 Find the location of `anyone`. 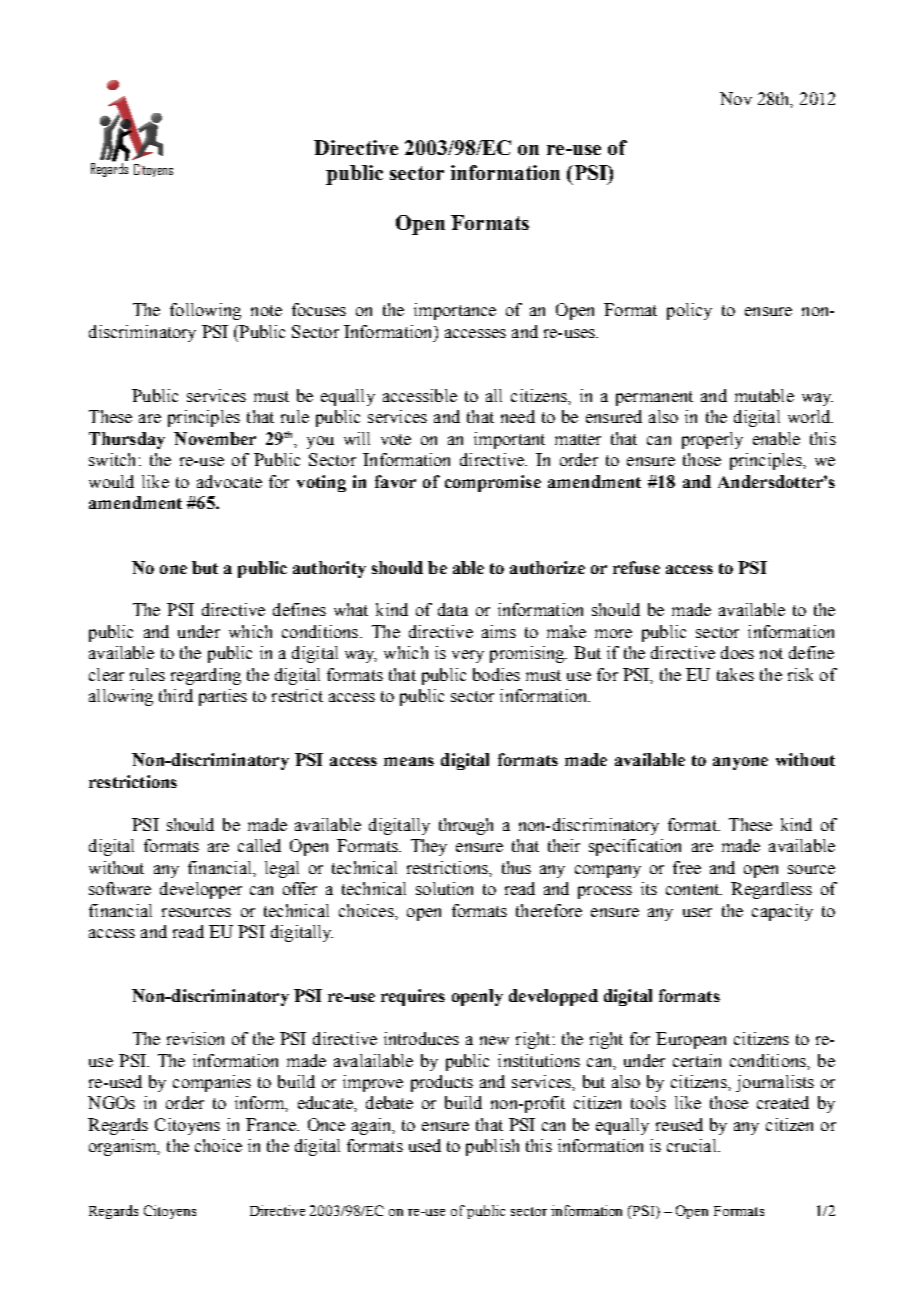

anyone is located at coordinates (740, 763).
